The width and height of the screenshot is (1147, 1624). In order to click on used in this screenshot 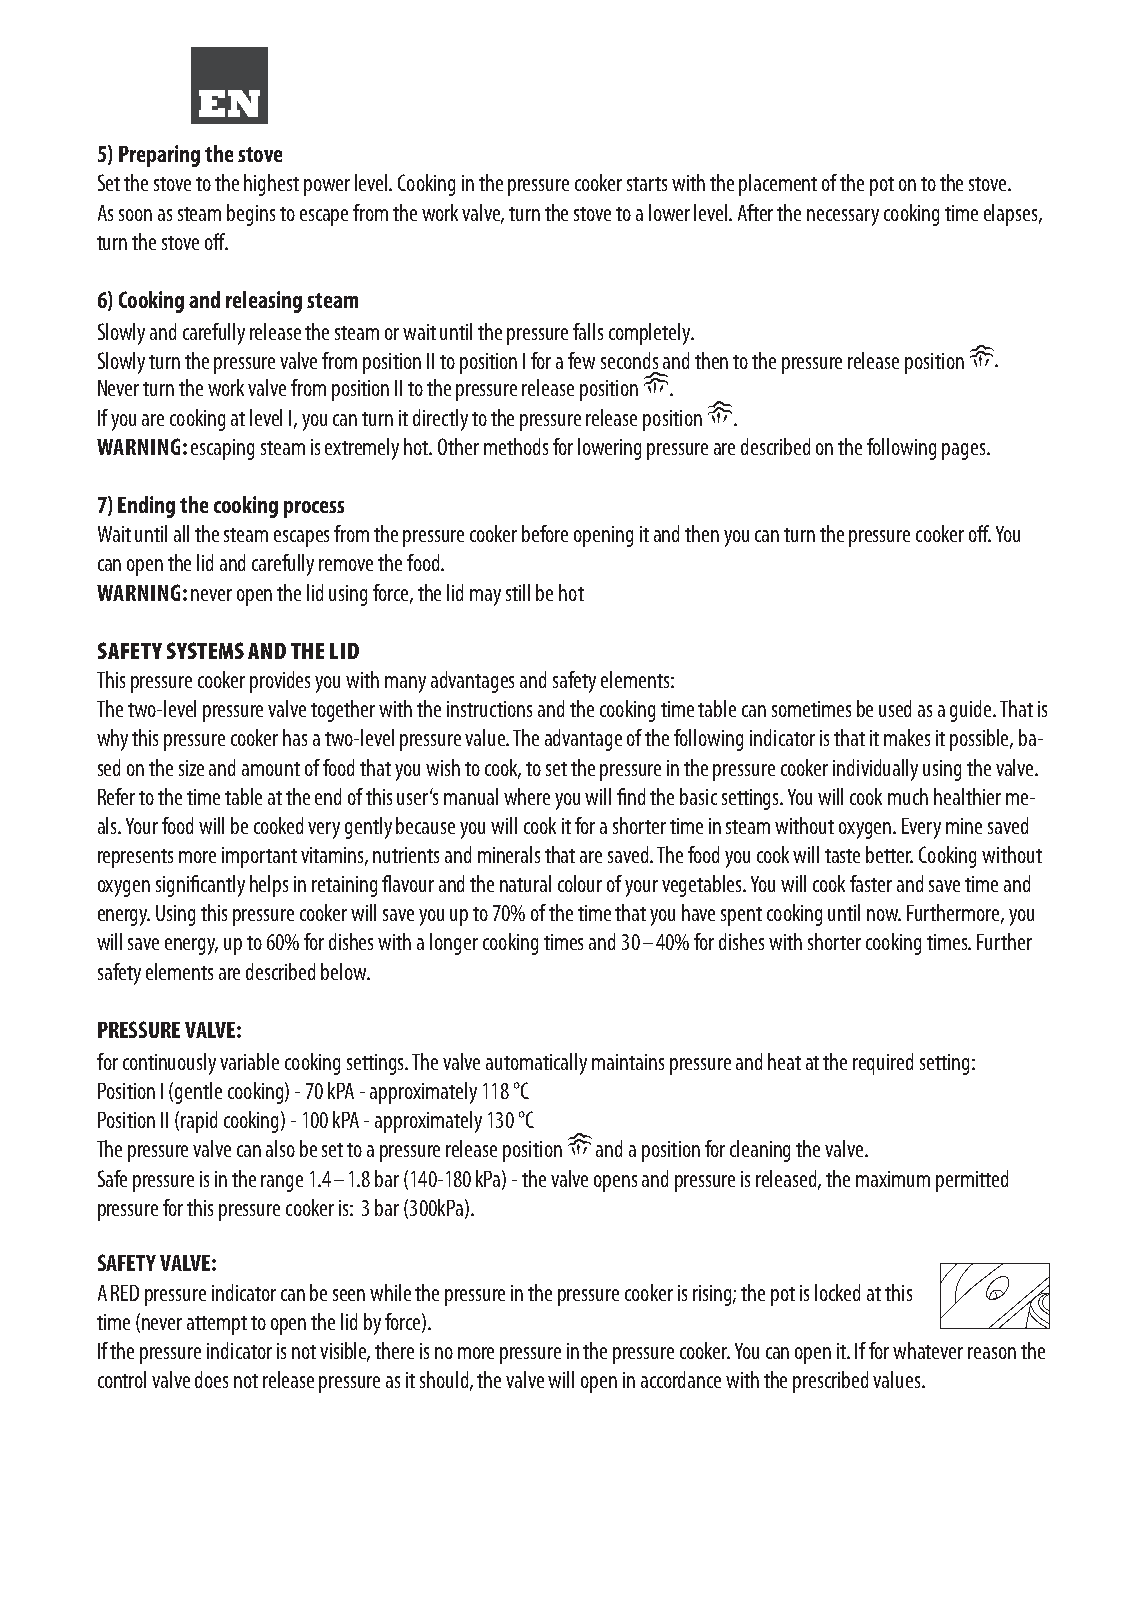, I will do `click(895, 708)`.
